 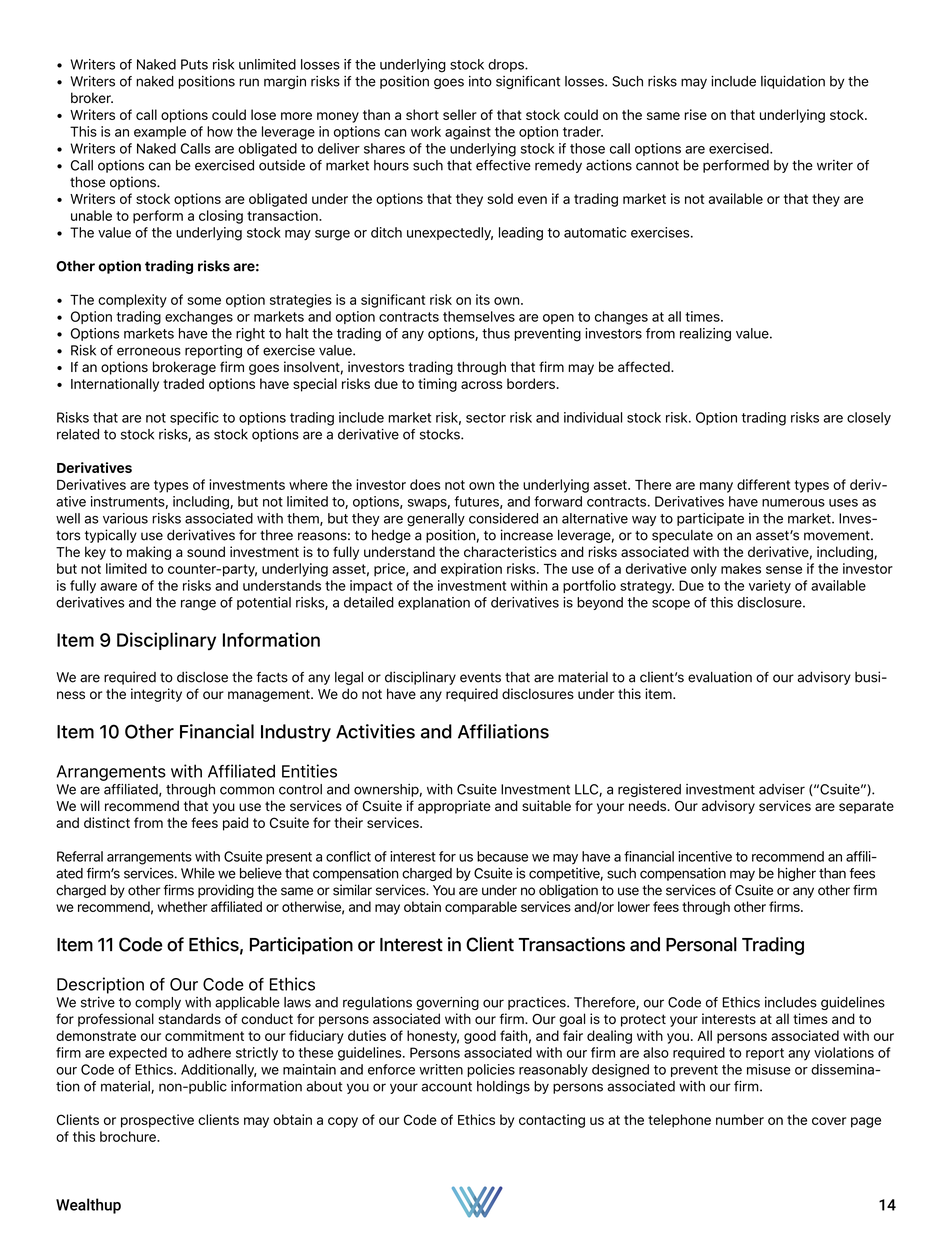 What do you see at coordinates (486, 418) in the screenshot?
I see `sector` at bounding box center [486, 418].
